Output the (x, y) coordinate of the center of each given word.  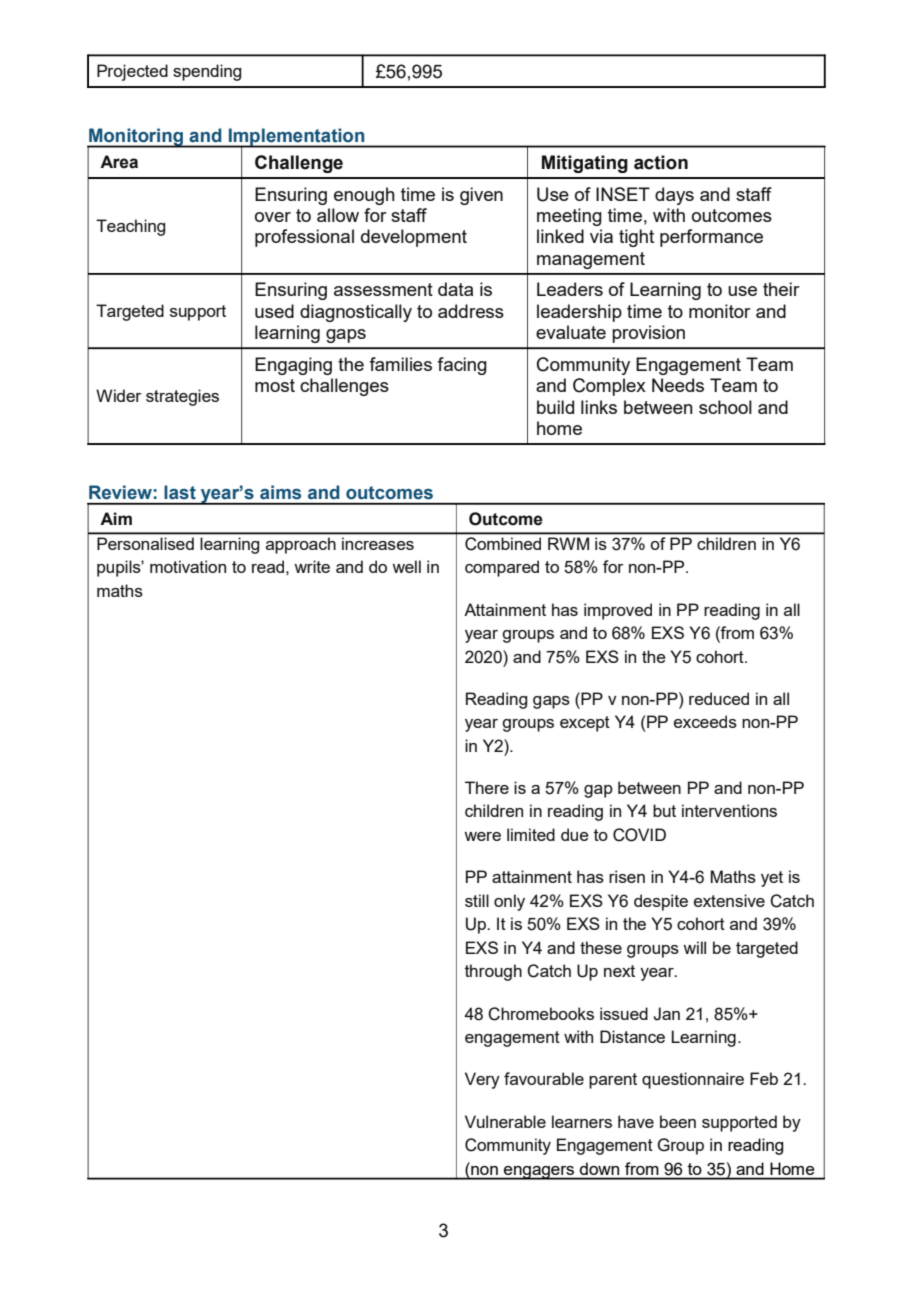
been (678, 1121)
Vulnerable (505, 1121)
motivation (188, 566)
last (180, 492)
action (661, 162)
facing (462, 366)
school (725, 407)
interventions (729, 810)
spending (207, 72)
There (487, 787)
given (481, 196)
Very (482, 1080)
